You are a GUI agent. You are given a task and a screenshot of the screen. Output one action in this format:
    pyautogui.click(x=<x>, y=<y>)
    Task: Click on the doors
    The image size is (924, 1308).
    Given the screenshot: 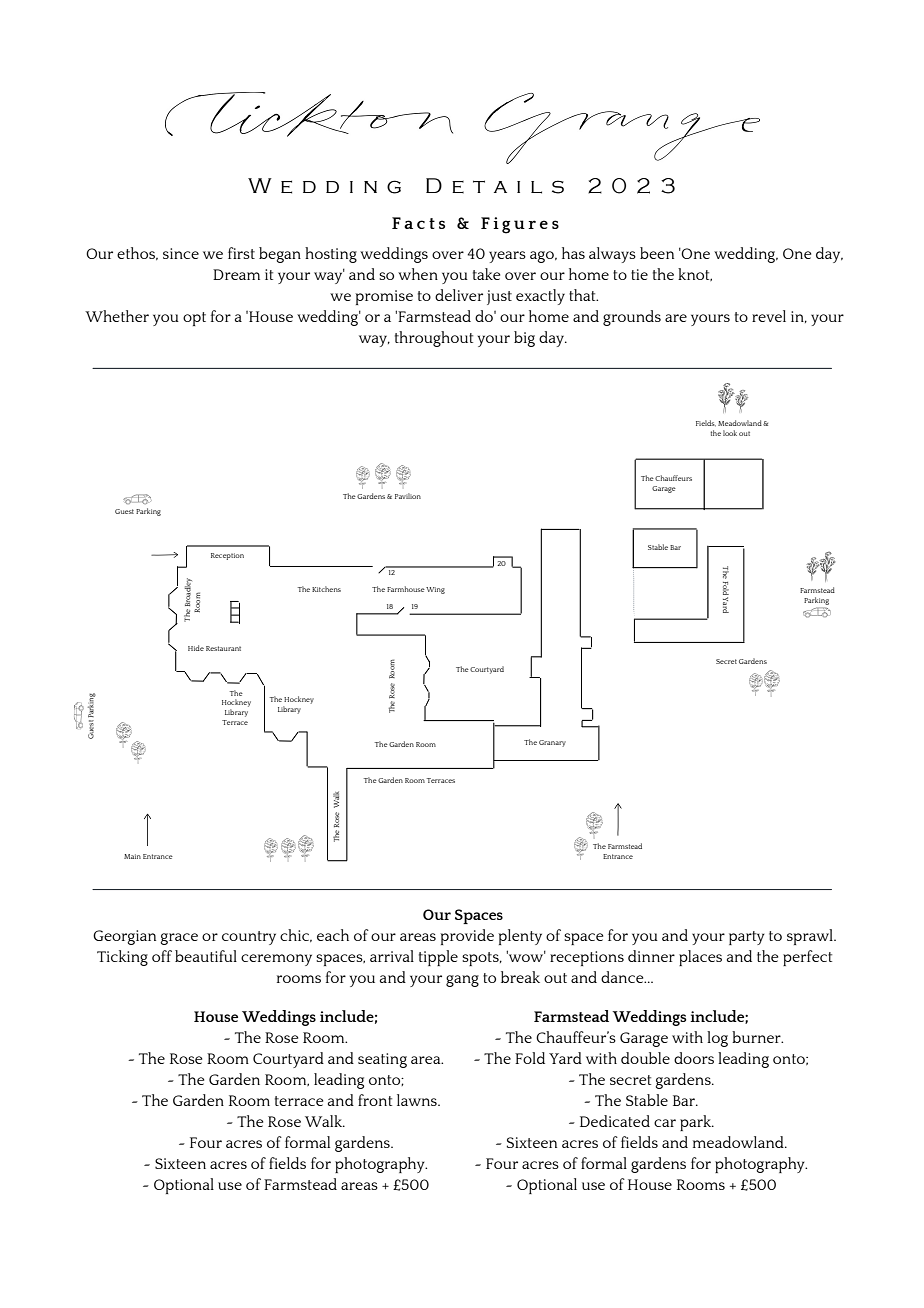 What is the action you would take?
    pyautogui.click(x=694, y=1058)
